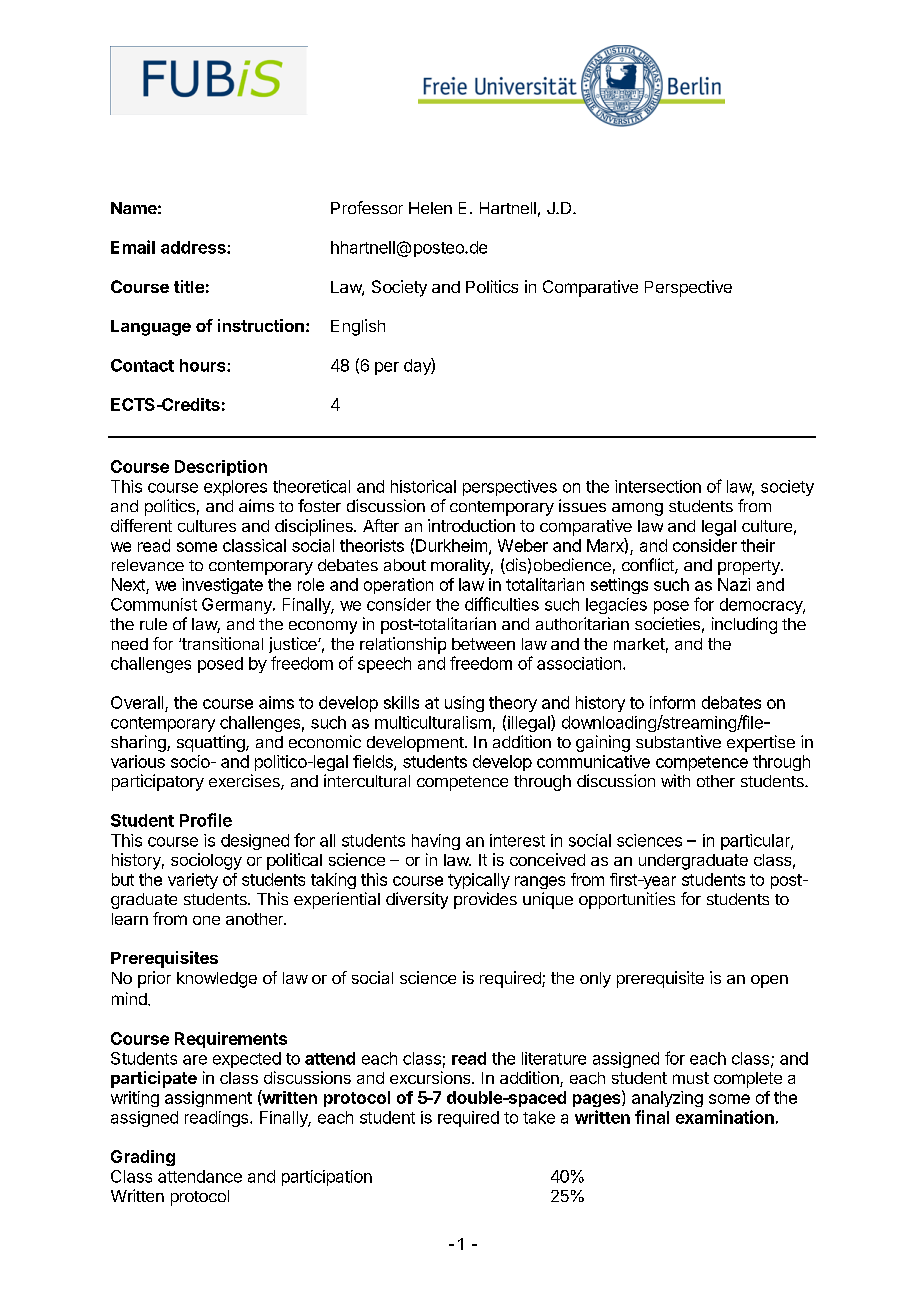 The width and height of the screenshot is (924, 1308). I want to click on having, so click(436, 842).
